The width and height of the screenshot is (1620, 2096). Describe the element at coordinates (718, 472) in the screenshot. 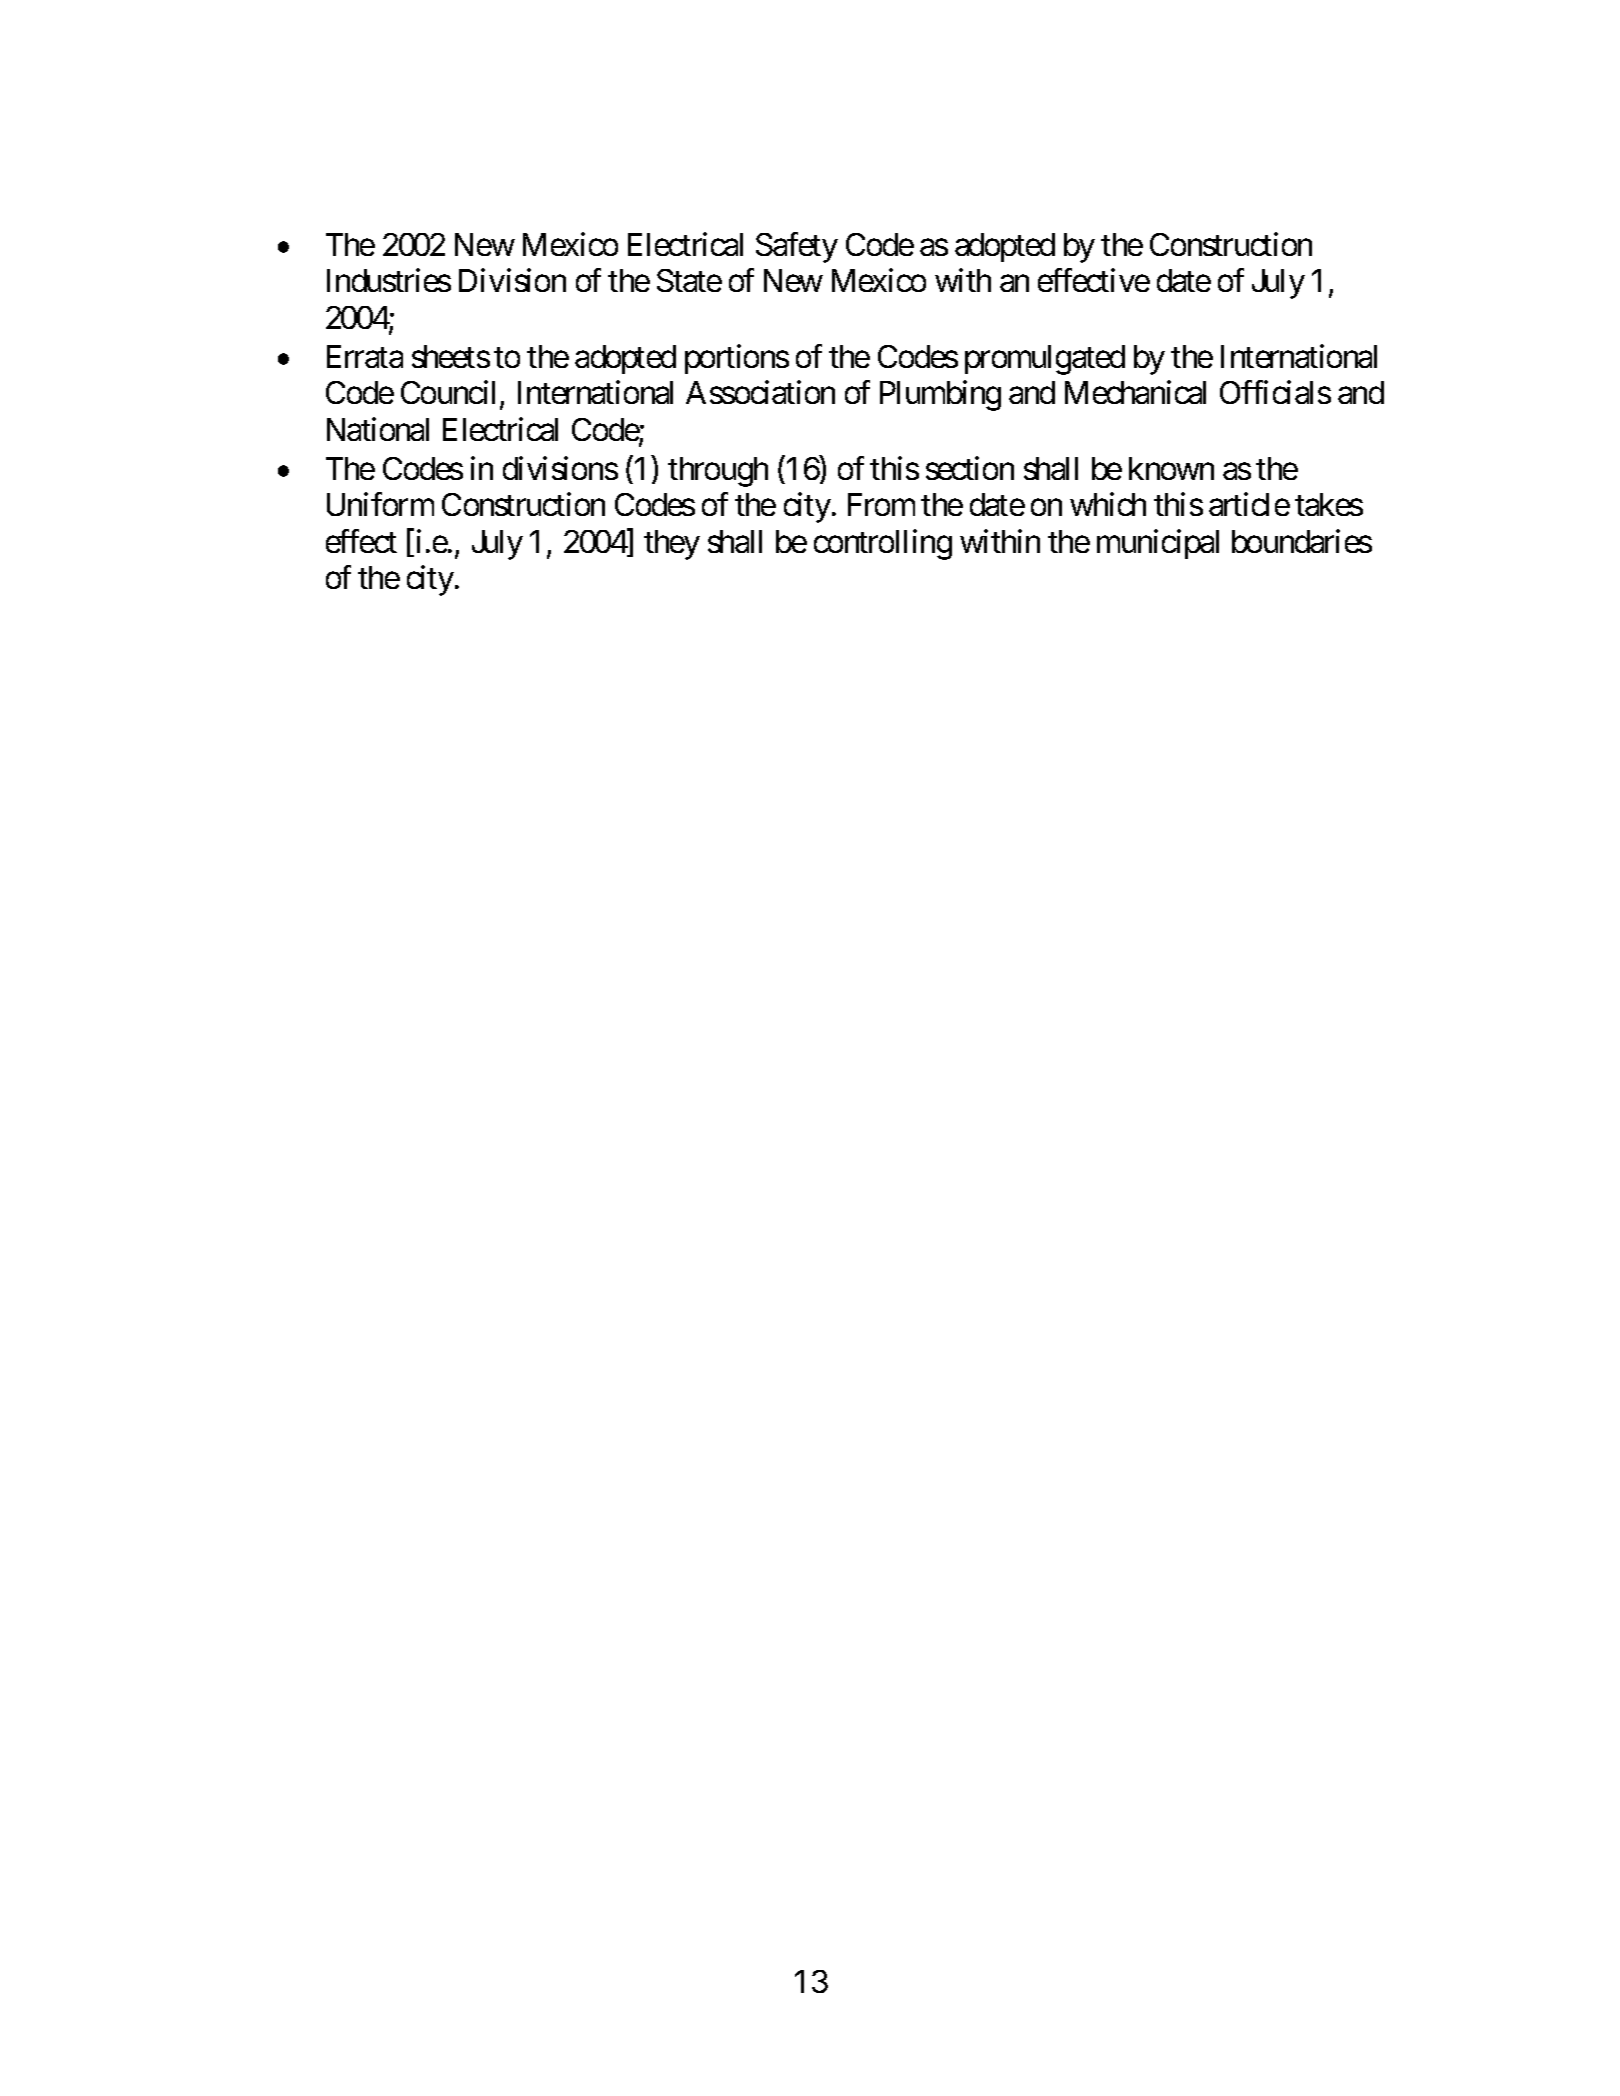

I see `through` at that location.
